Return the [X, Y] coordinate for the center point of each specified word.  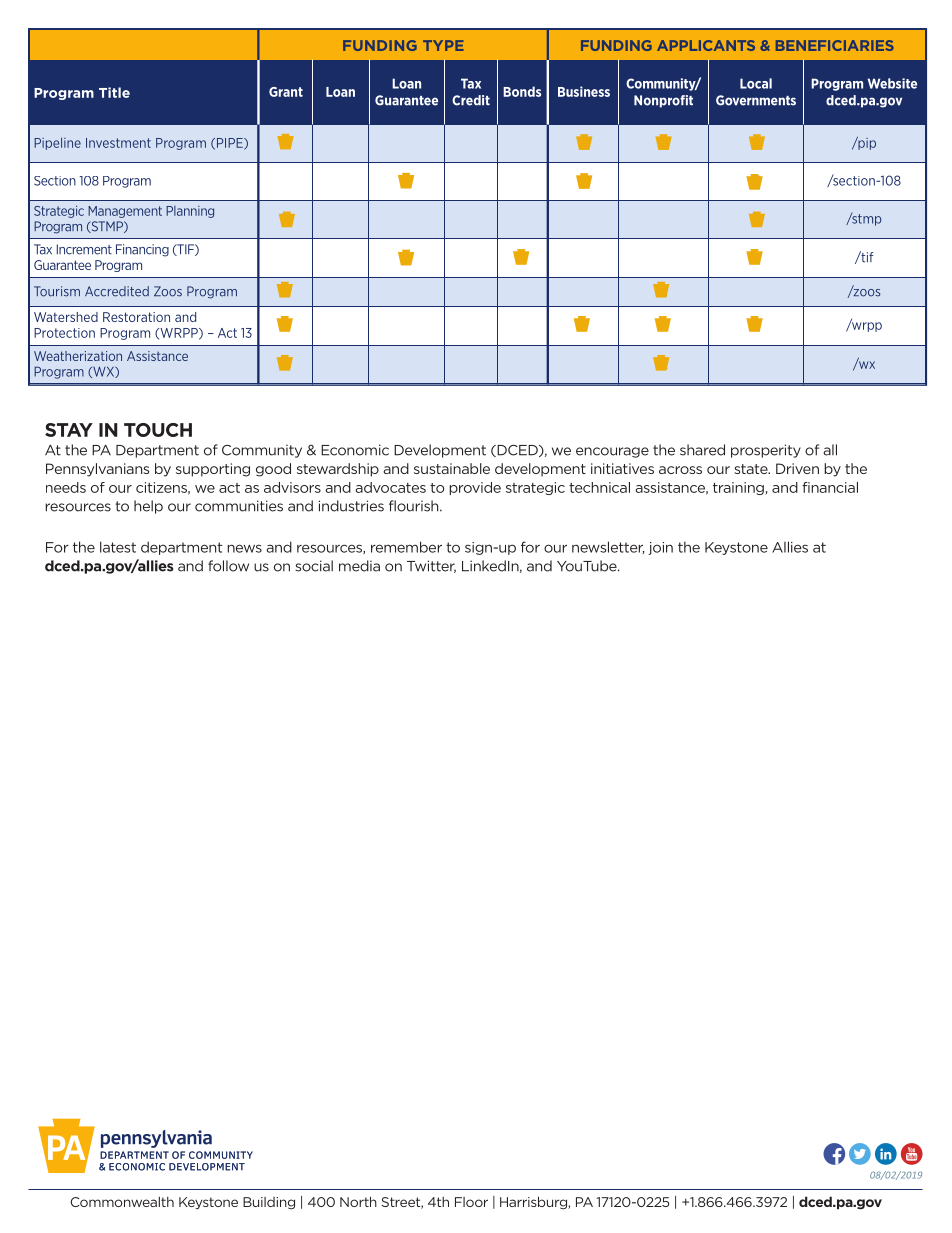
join [660, 548]
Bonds [522, 91]
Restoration [136, 317]
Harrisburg [534, 1203]
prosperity [766, 451]
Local [756, 83]
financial [830, 487]
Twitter [431, 566]
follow [228, 566]
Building [269, 1203]
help [148, 507]
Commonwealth [122, 1202]
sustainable [452, 468]
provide [475, 488]
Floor [471, 1202]
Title [114, 92]
